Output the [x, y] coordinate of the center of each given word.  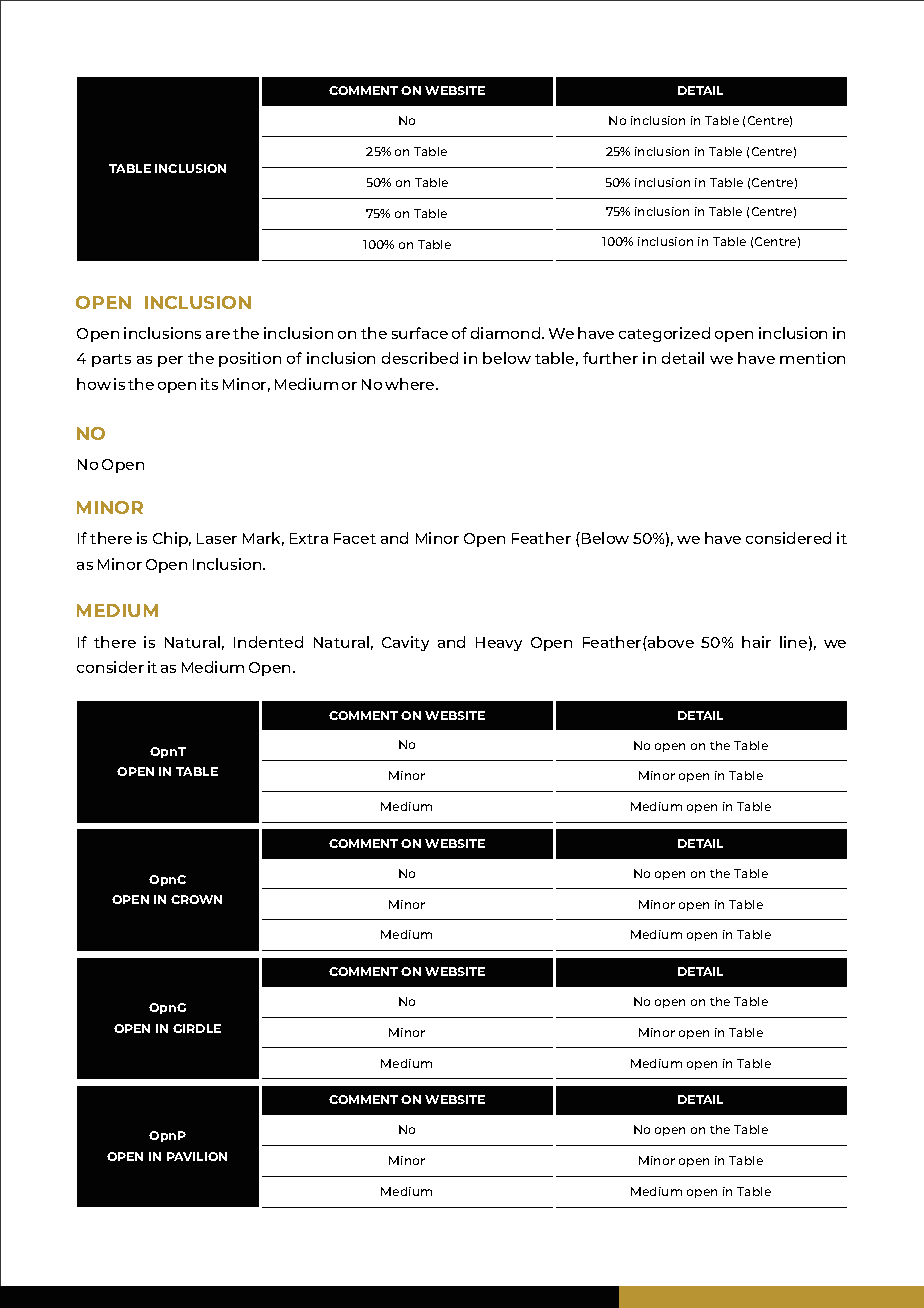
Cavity [405, 643]
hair [756, 642]
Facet [355, 538]
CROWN [196, 899]
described [420, 358]
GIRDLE [197, 1028]
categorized [664, 334]
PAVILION [197, 1156]
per [170, 361]
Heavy [499, 644]
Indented [268, 642]
